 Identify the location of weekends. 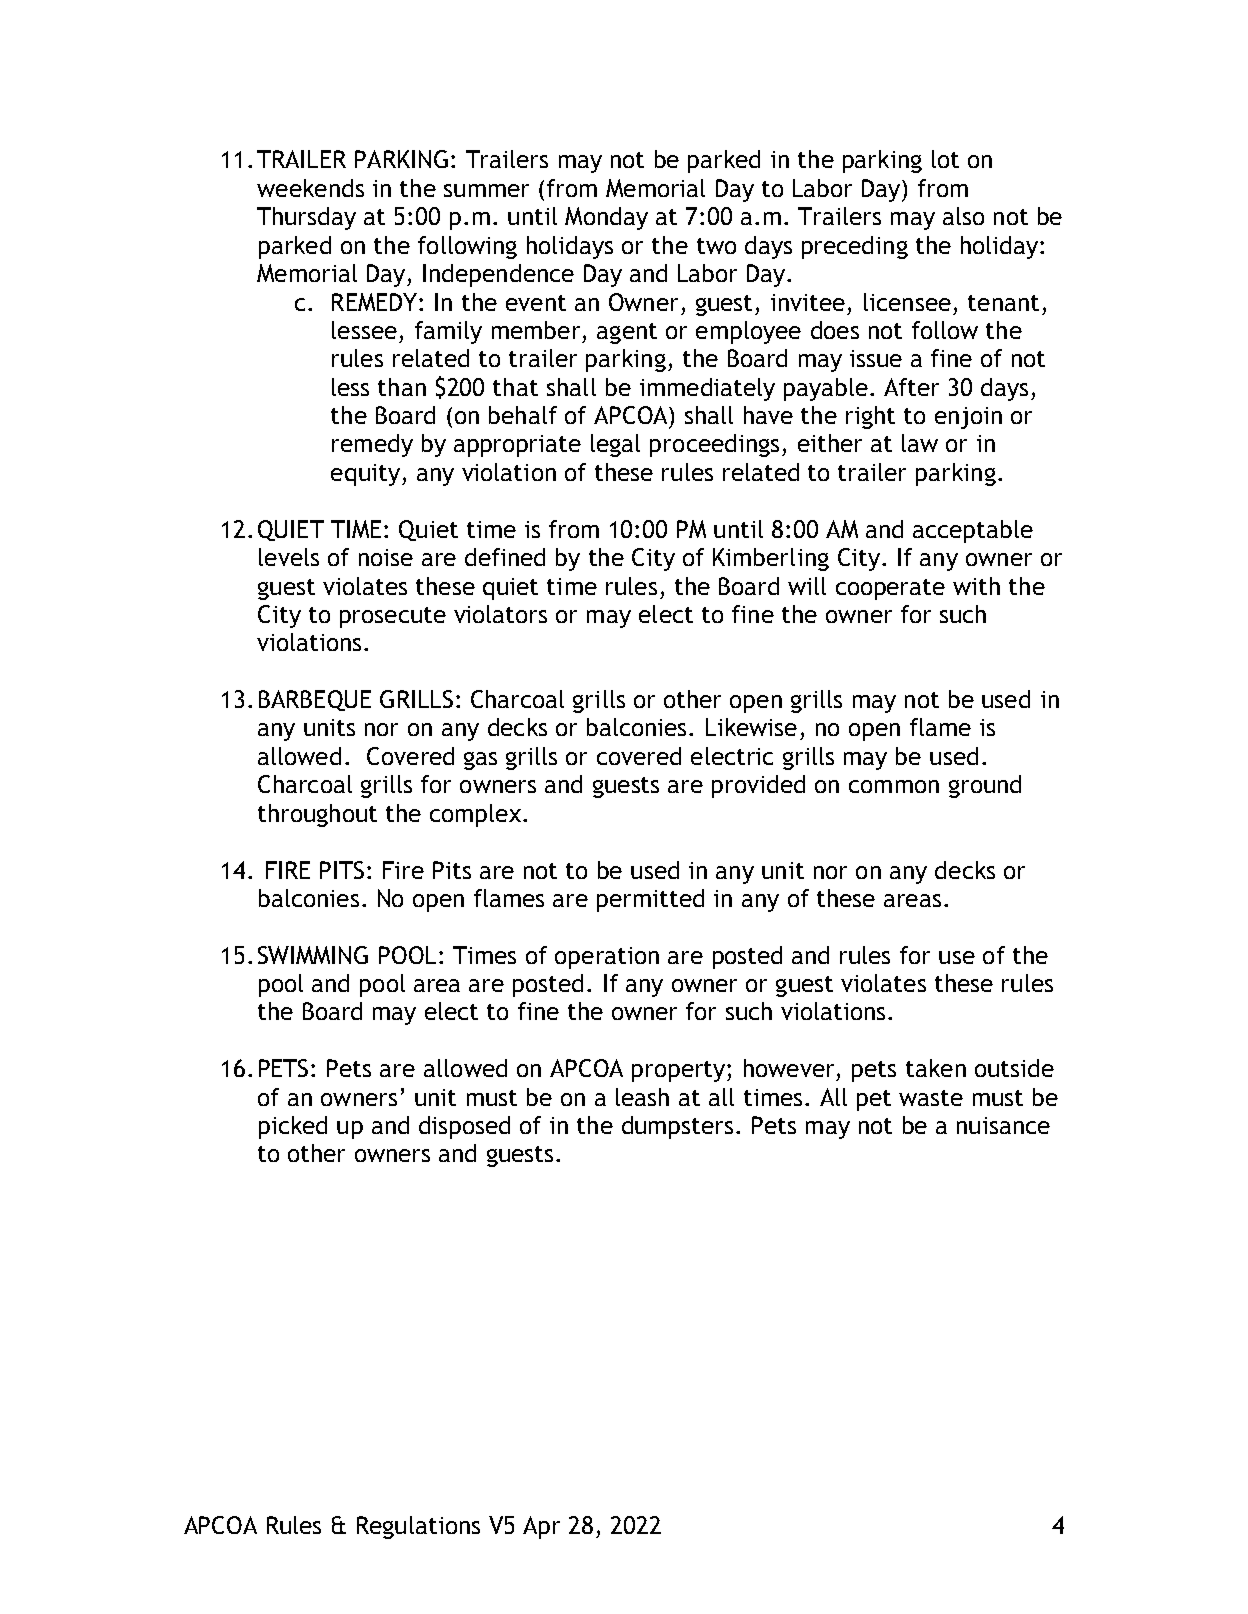
(310, 188).
